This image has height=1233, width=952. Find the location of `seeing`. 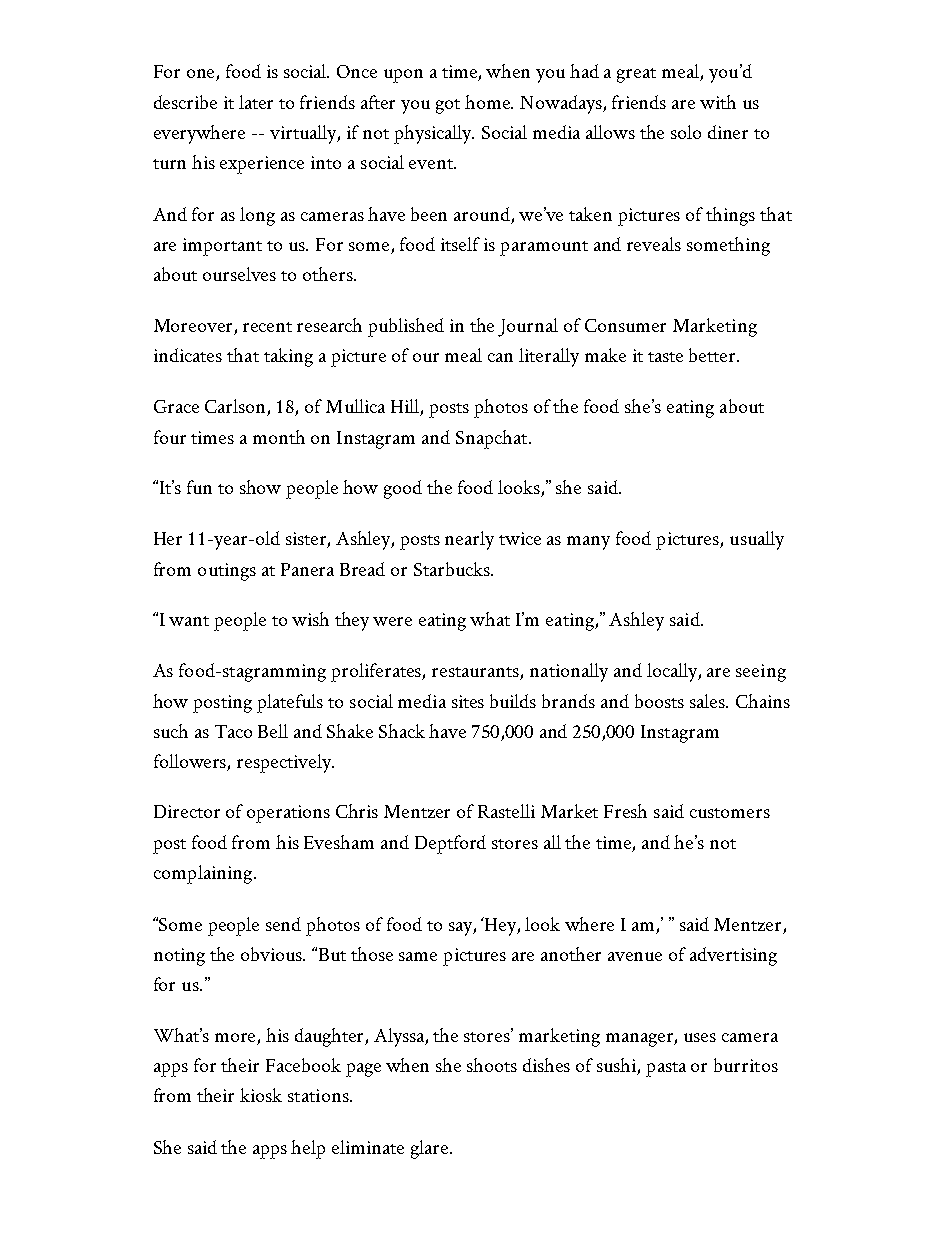

seeing is located at coordinates (761, 673).
